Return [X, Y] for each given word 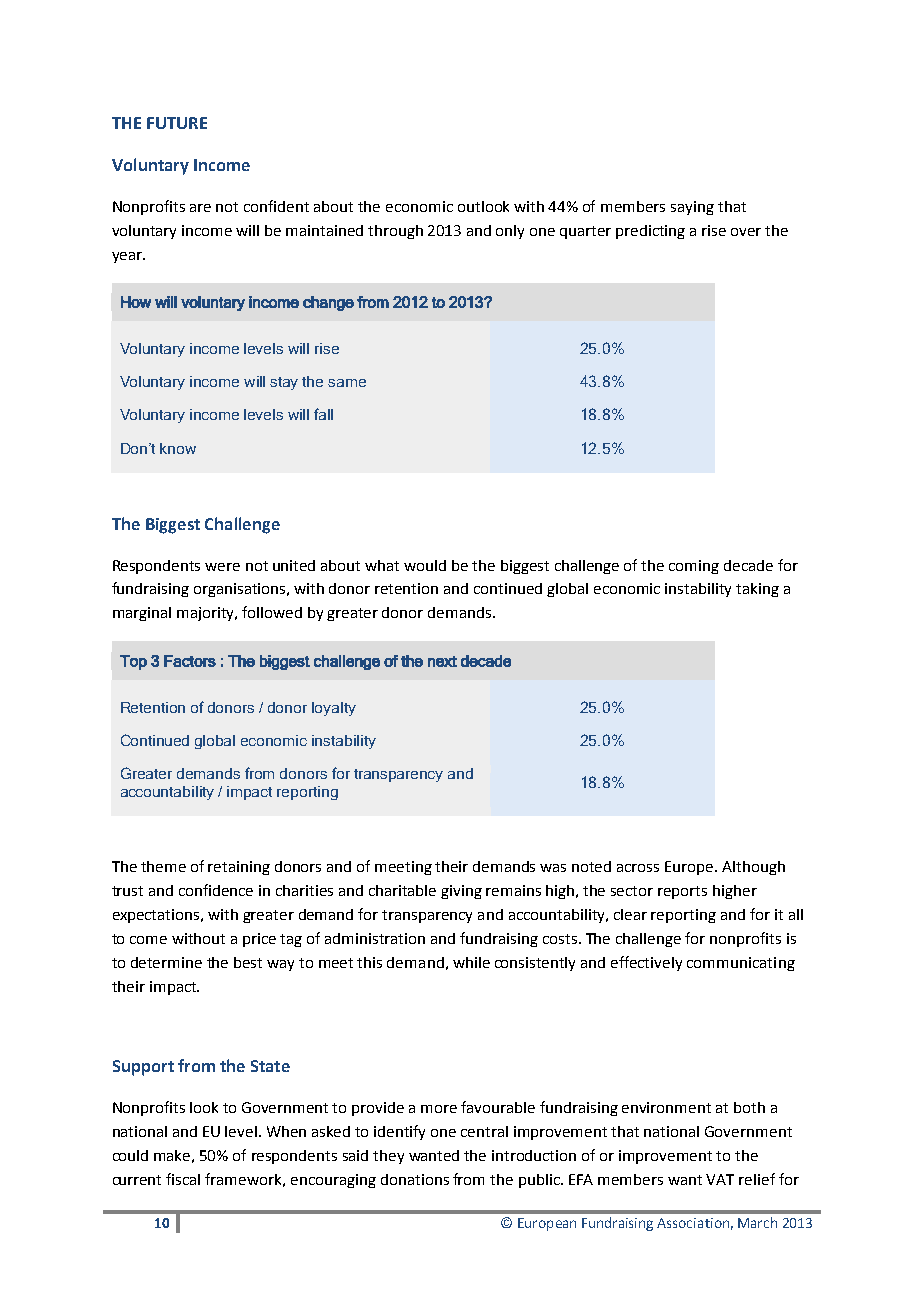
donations [415, 1179]
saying [692, 208]
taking [757, 590]
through [395, 232]
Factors [190, 661]
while [471, 962]
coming [694, 567]
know [178, 448]
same [347, 383]
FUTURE [177, 123]
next [442, 661]
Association [693, 1223]
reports [682, 892]
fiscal [183, 1179]
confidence [216, 890]
